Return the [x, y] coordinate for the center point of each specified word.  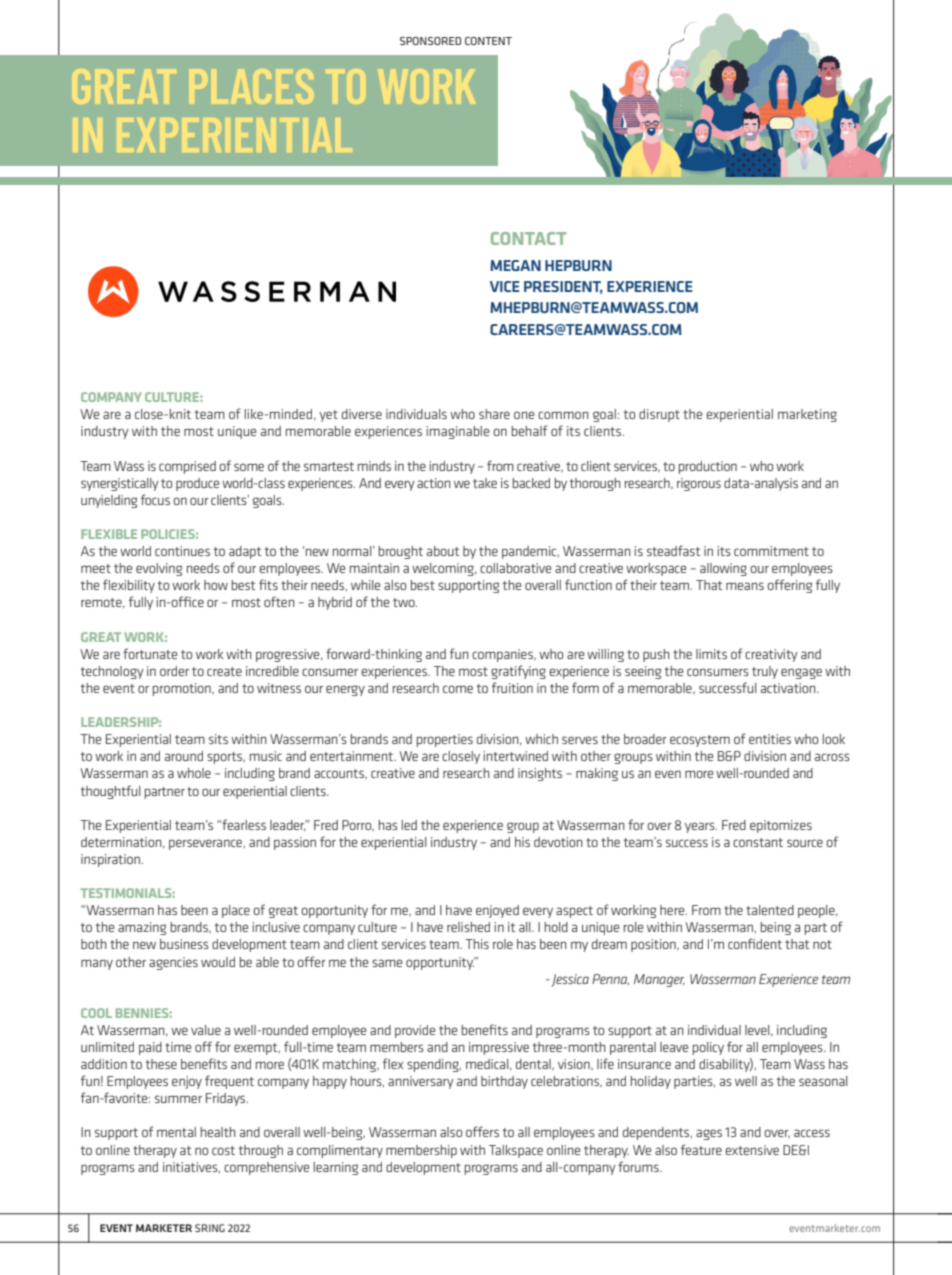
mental [176, 1132]
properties [445, 740]
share [494, 414]
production [708, 467]
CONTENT [488, 41]
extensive [752, 1150]
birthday [504, 1082]
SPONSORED [430, 41]
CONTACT [528, 238]
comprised [187, 467]
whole [194, 773]
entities [770, 739]
